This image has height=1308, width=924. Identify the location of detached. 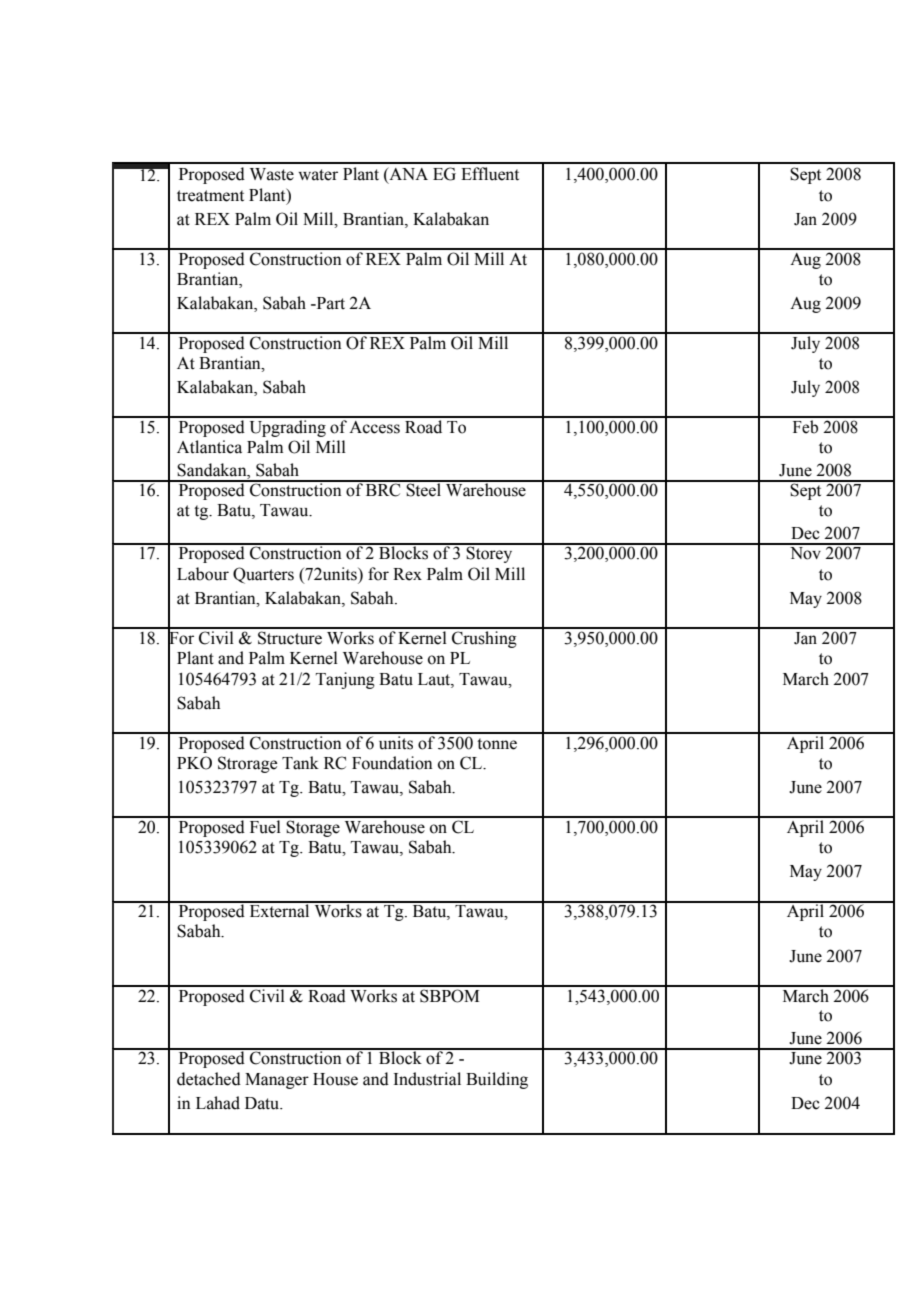
(209, 1079).
